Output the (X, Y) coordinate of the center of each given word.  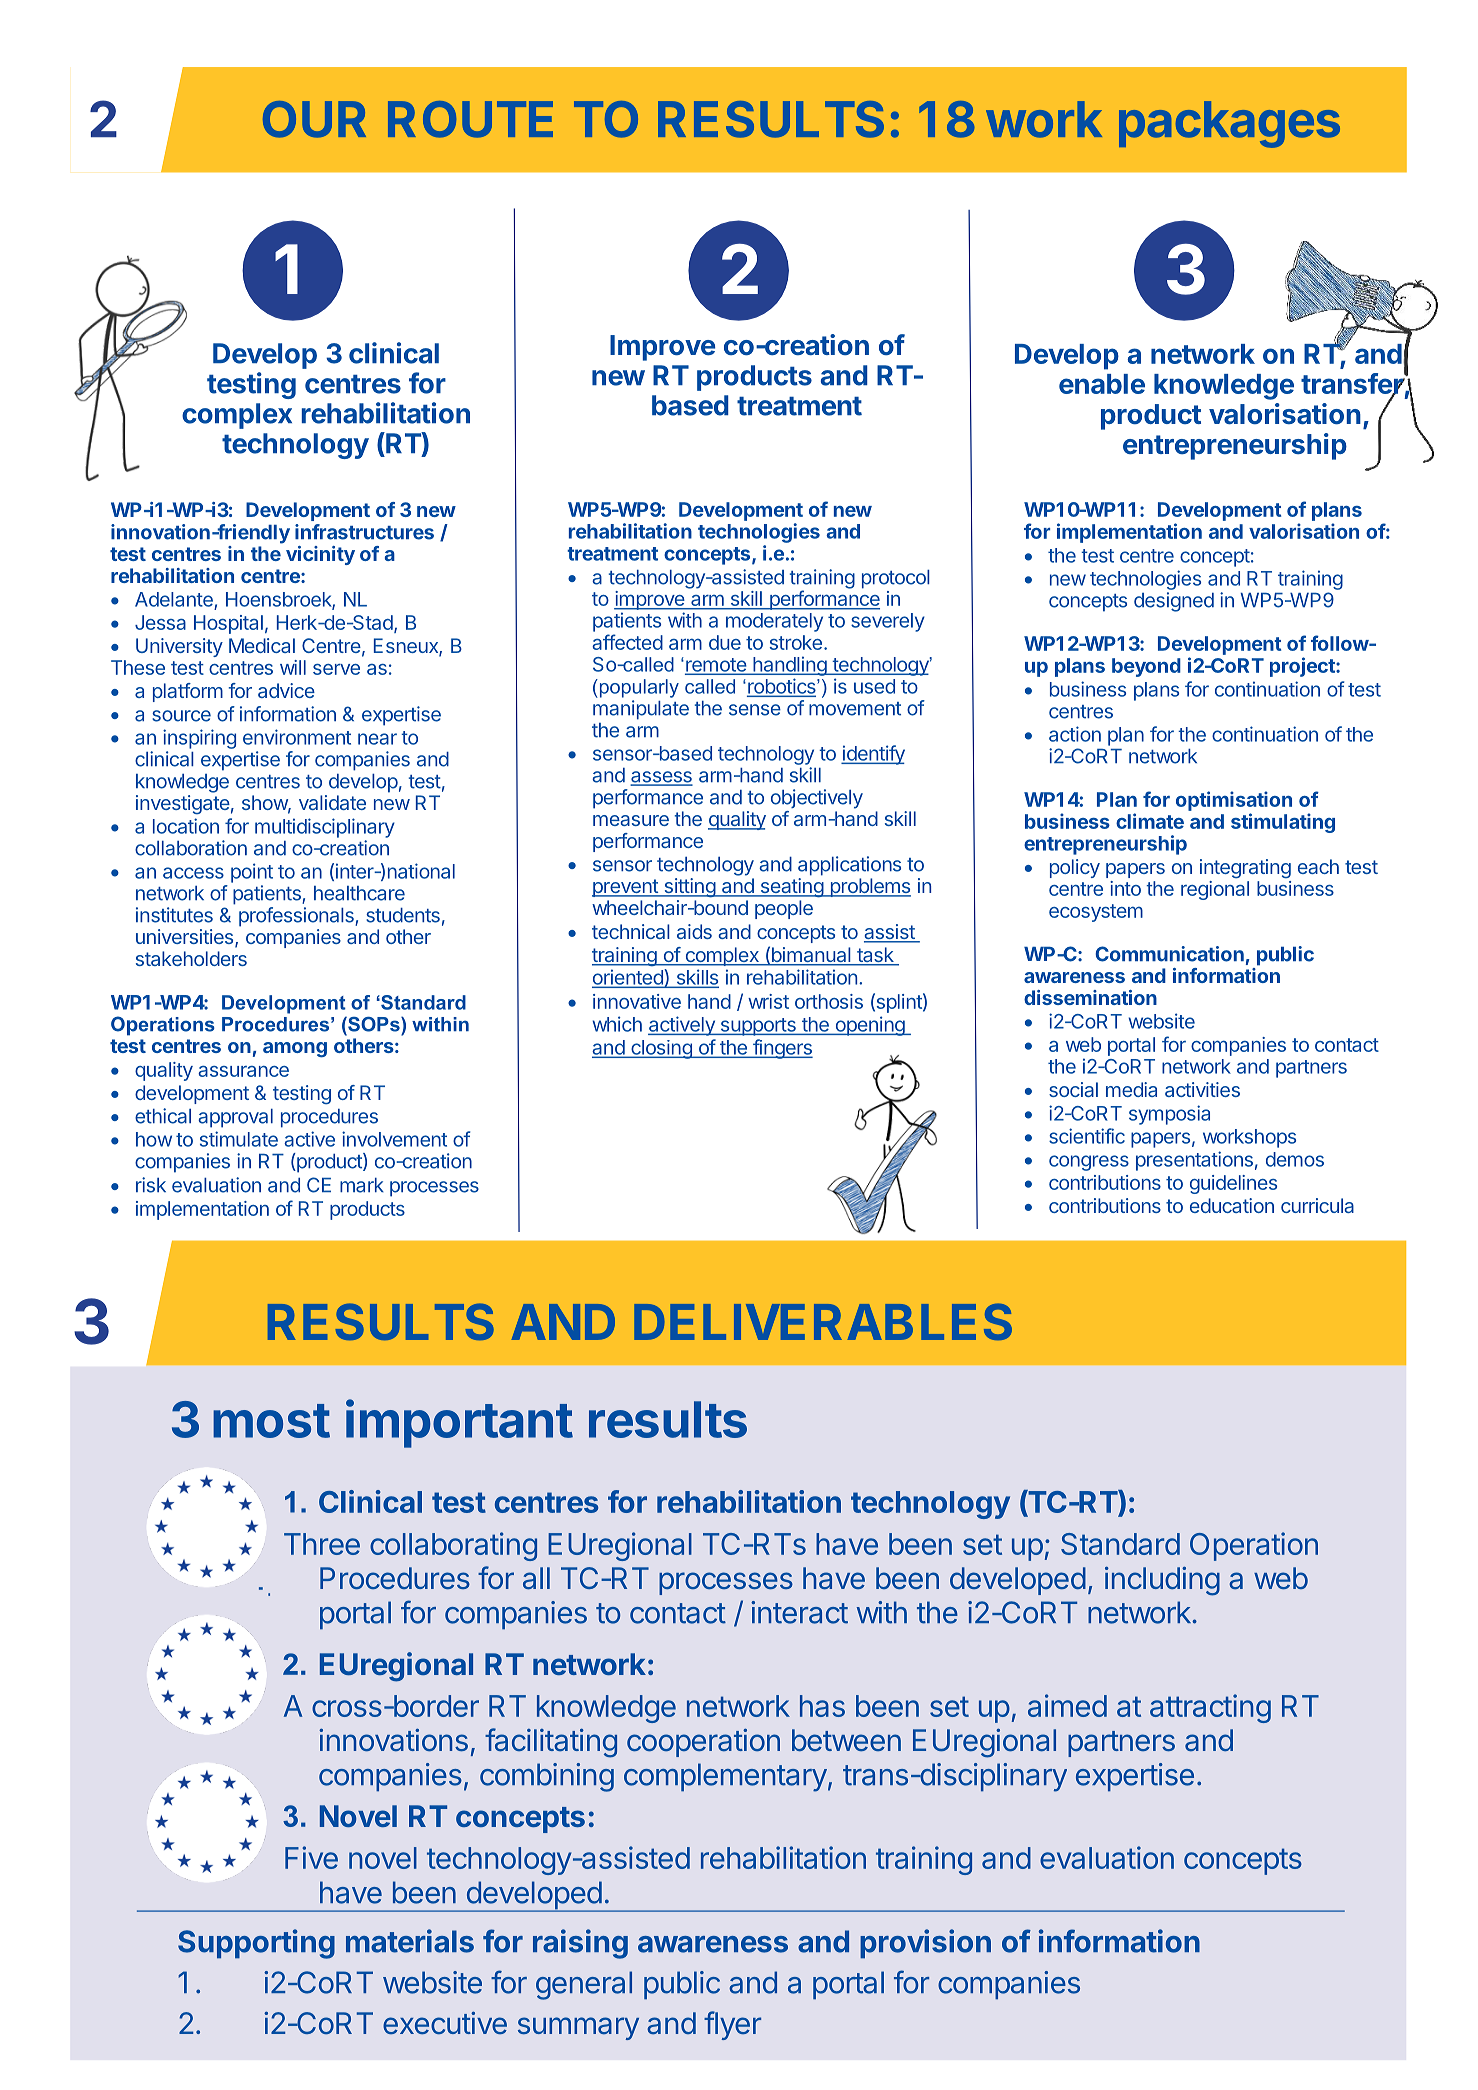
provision (925, 1944)
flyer (732, 2025)
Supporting (256, 1944)
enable (1102, 384)
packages (1229, 124)
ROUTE (470, 119)
